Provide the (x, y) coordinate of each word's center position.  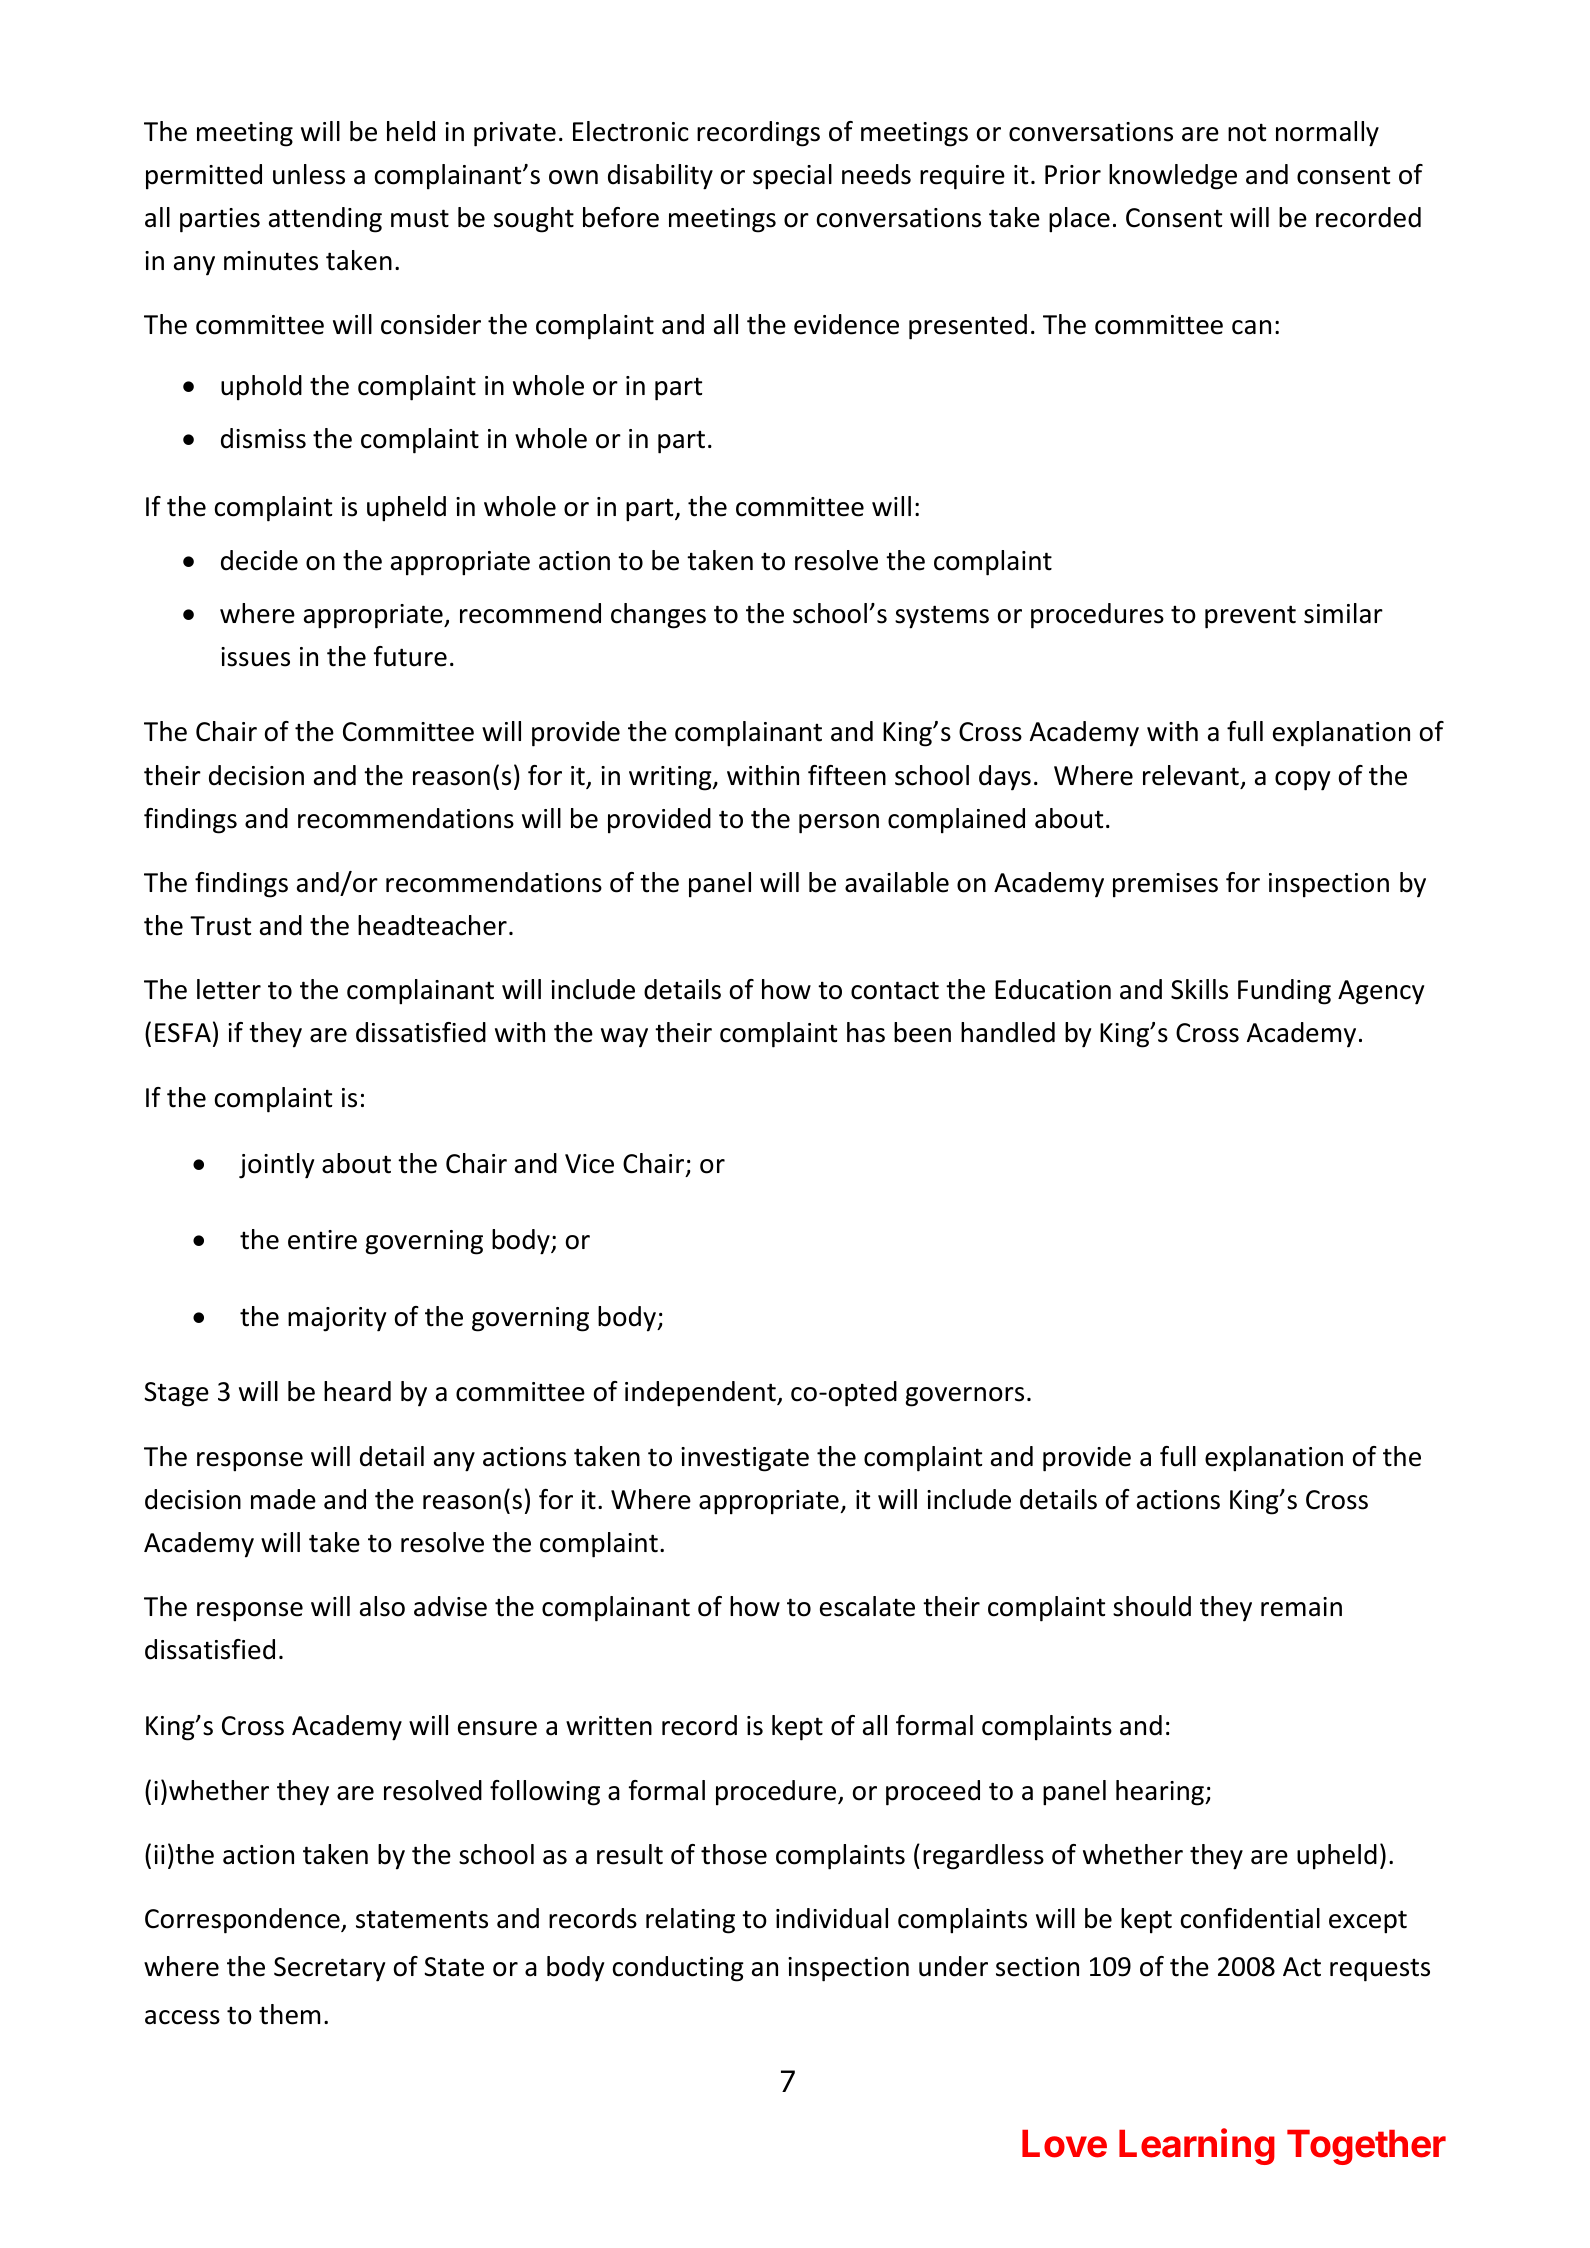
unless (309, 174)
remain (1301, 1607)
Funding (1284, 992)
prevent (1250, 617)
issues (255, 657)
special (792, 177)
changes (658, 616)
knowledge (1173, 177)
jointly (276, 1166)
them (289, 2014)
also (382, 1606)
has (866, 1032)
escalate (867, 1606)
